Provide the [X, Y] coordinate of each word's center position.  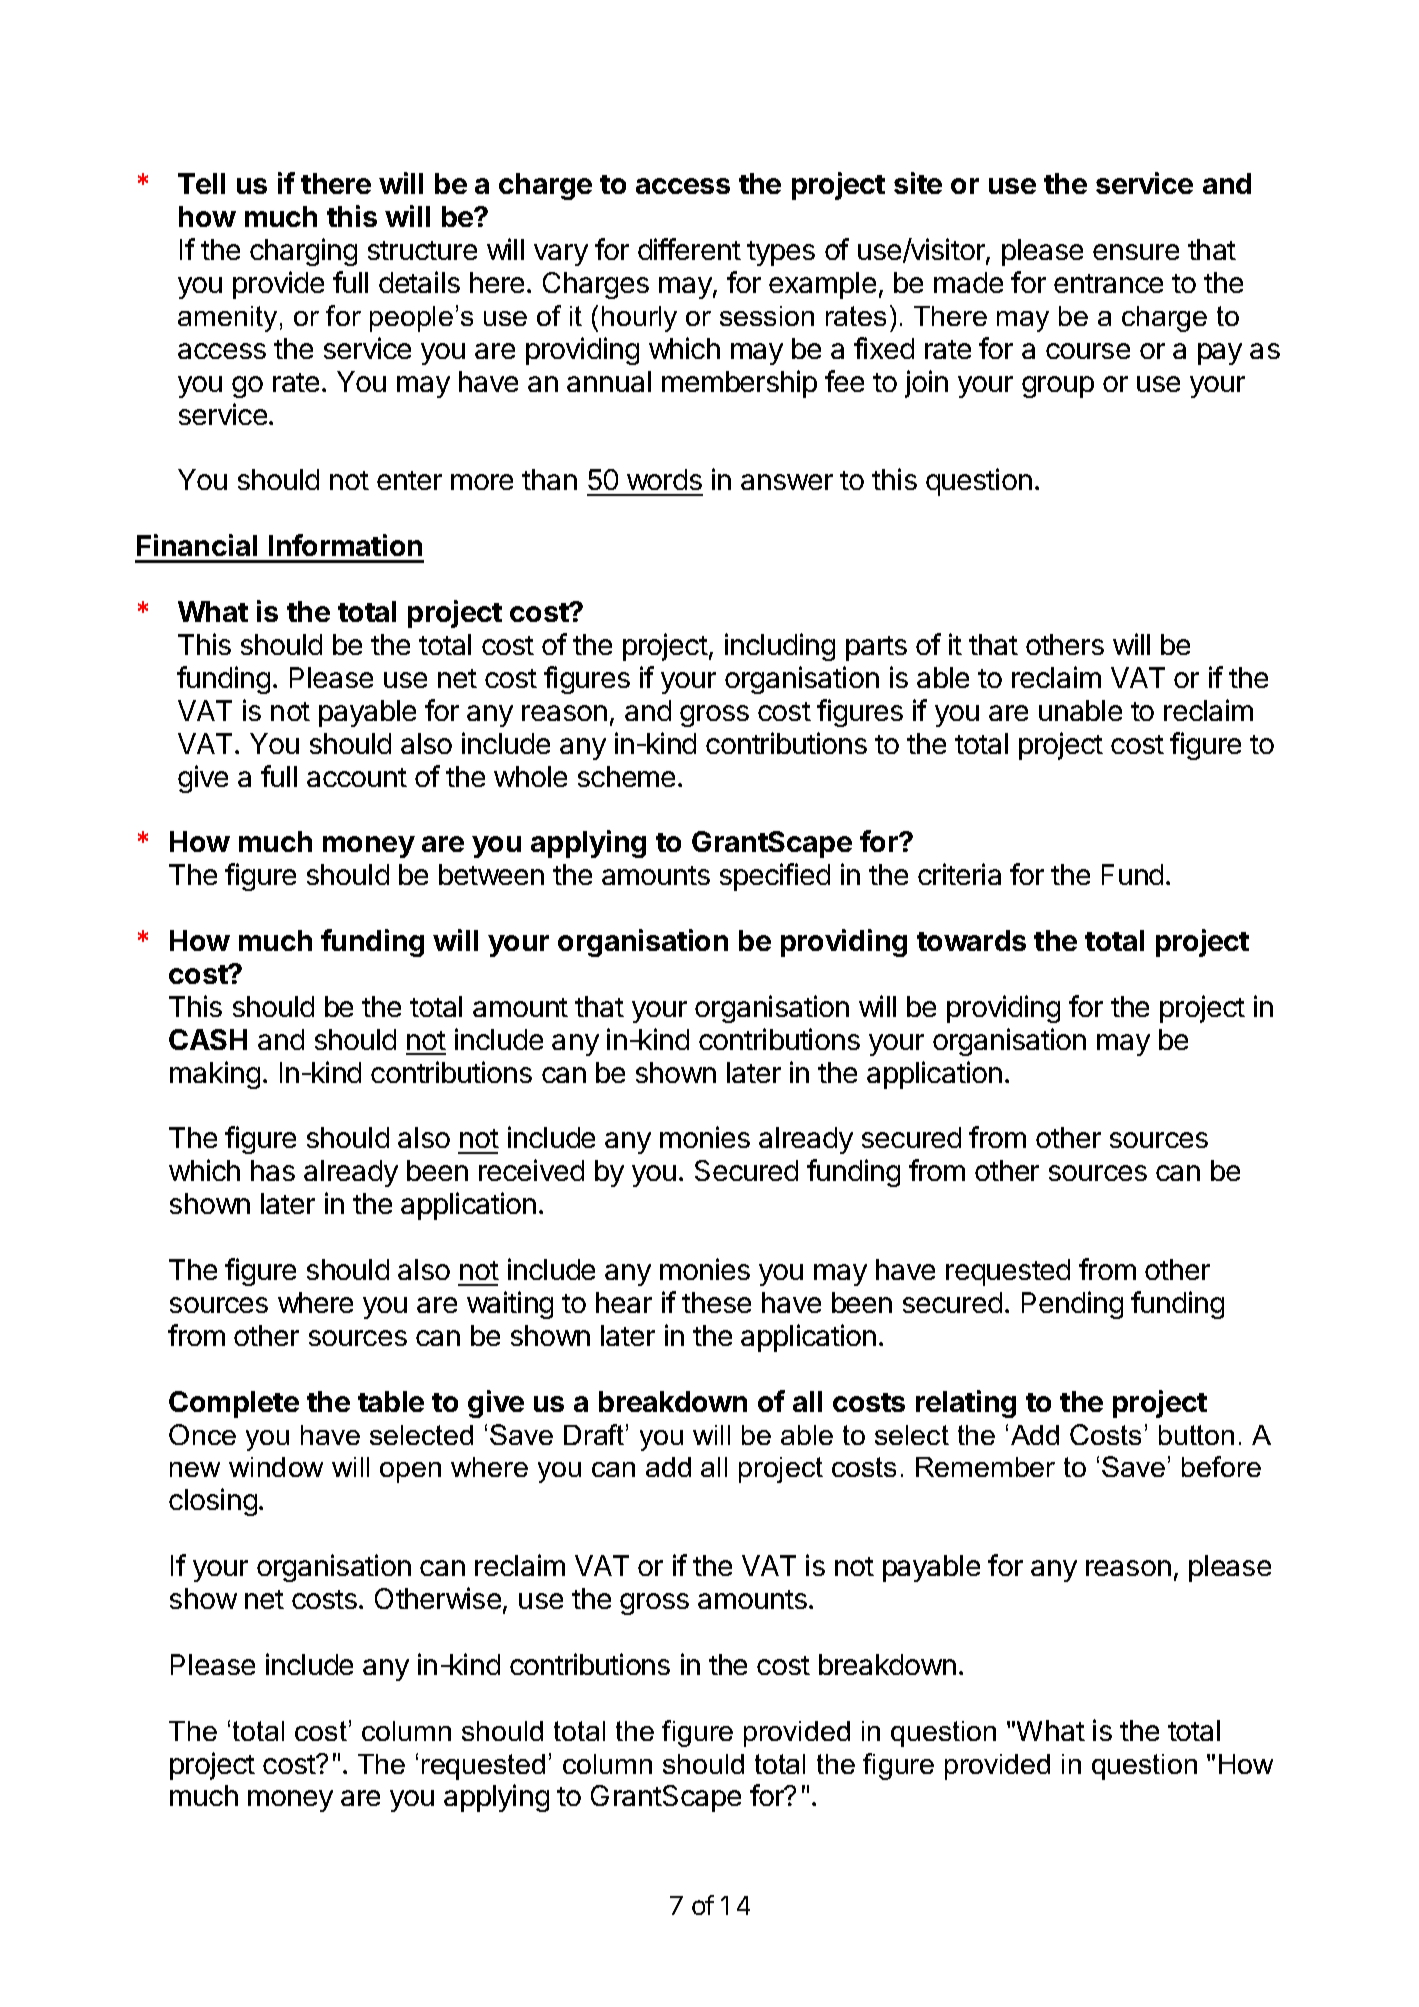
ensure [1136, 252]
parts [876, 648]
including [780, 647]
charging [303, 252]
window [276, 1467]
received [531, 1170]
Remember [985, 1467]
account [357, 777]
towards [971, 940]
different [689, 249]
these [716, 1302]
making [215, 1075]
